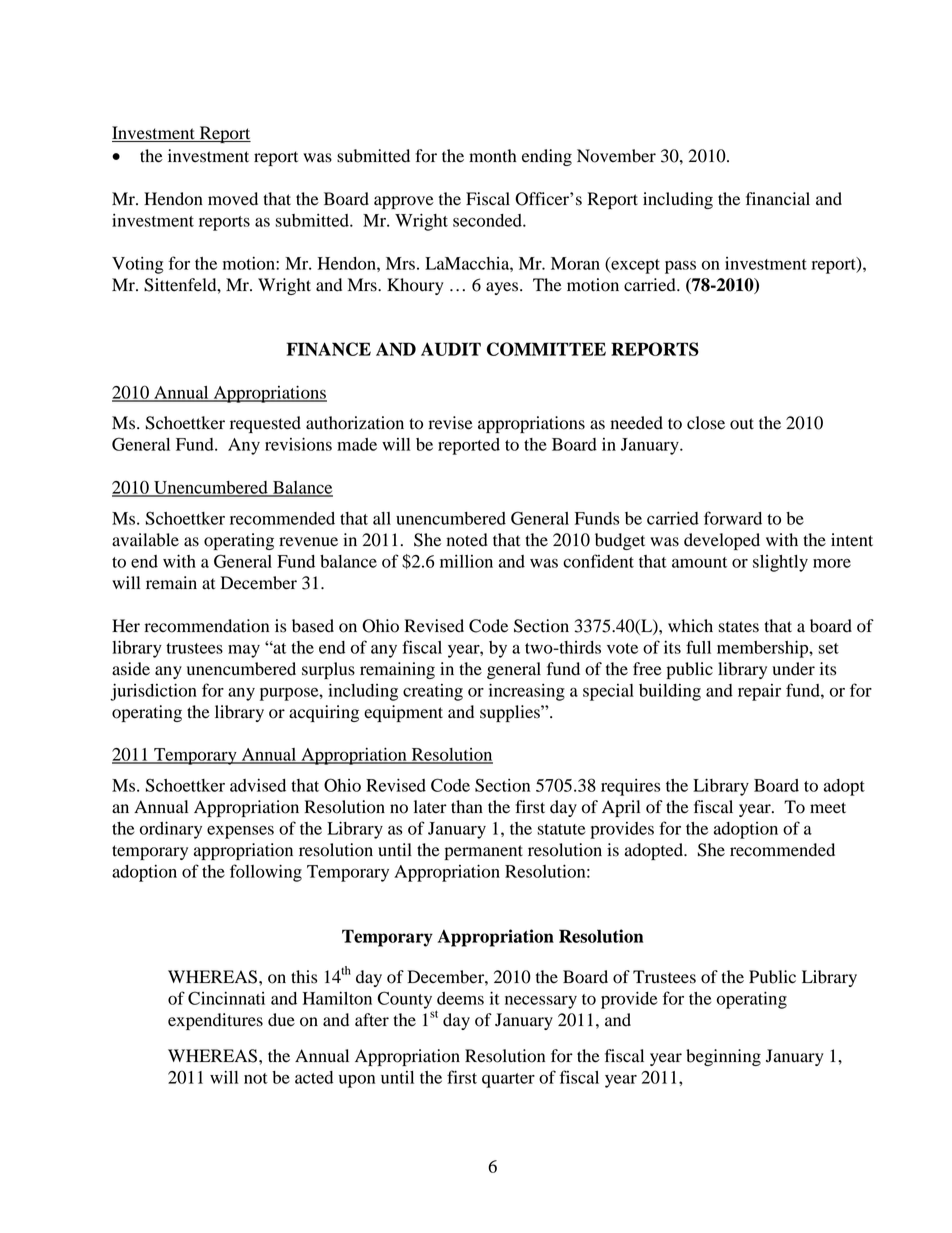 Image resolution: width=952 pixels, height=1233 pixels. What do you see at coordinates (240, 832) in the document?
I see `expenses` at bounding box center [240, 832].
